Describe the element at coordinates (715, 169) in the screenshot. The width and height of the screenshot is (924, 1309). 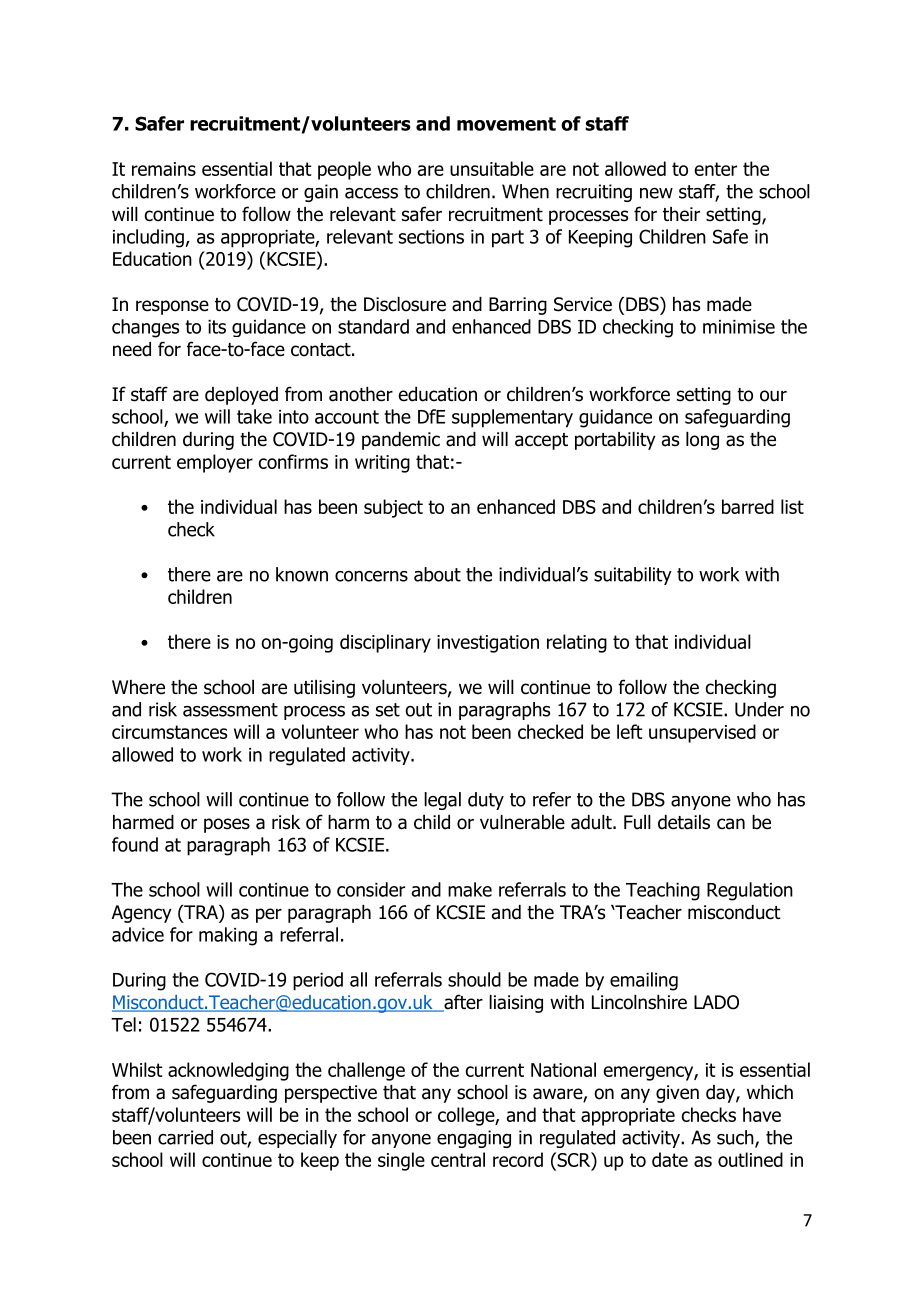
I see `enter` at that location.
